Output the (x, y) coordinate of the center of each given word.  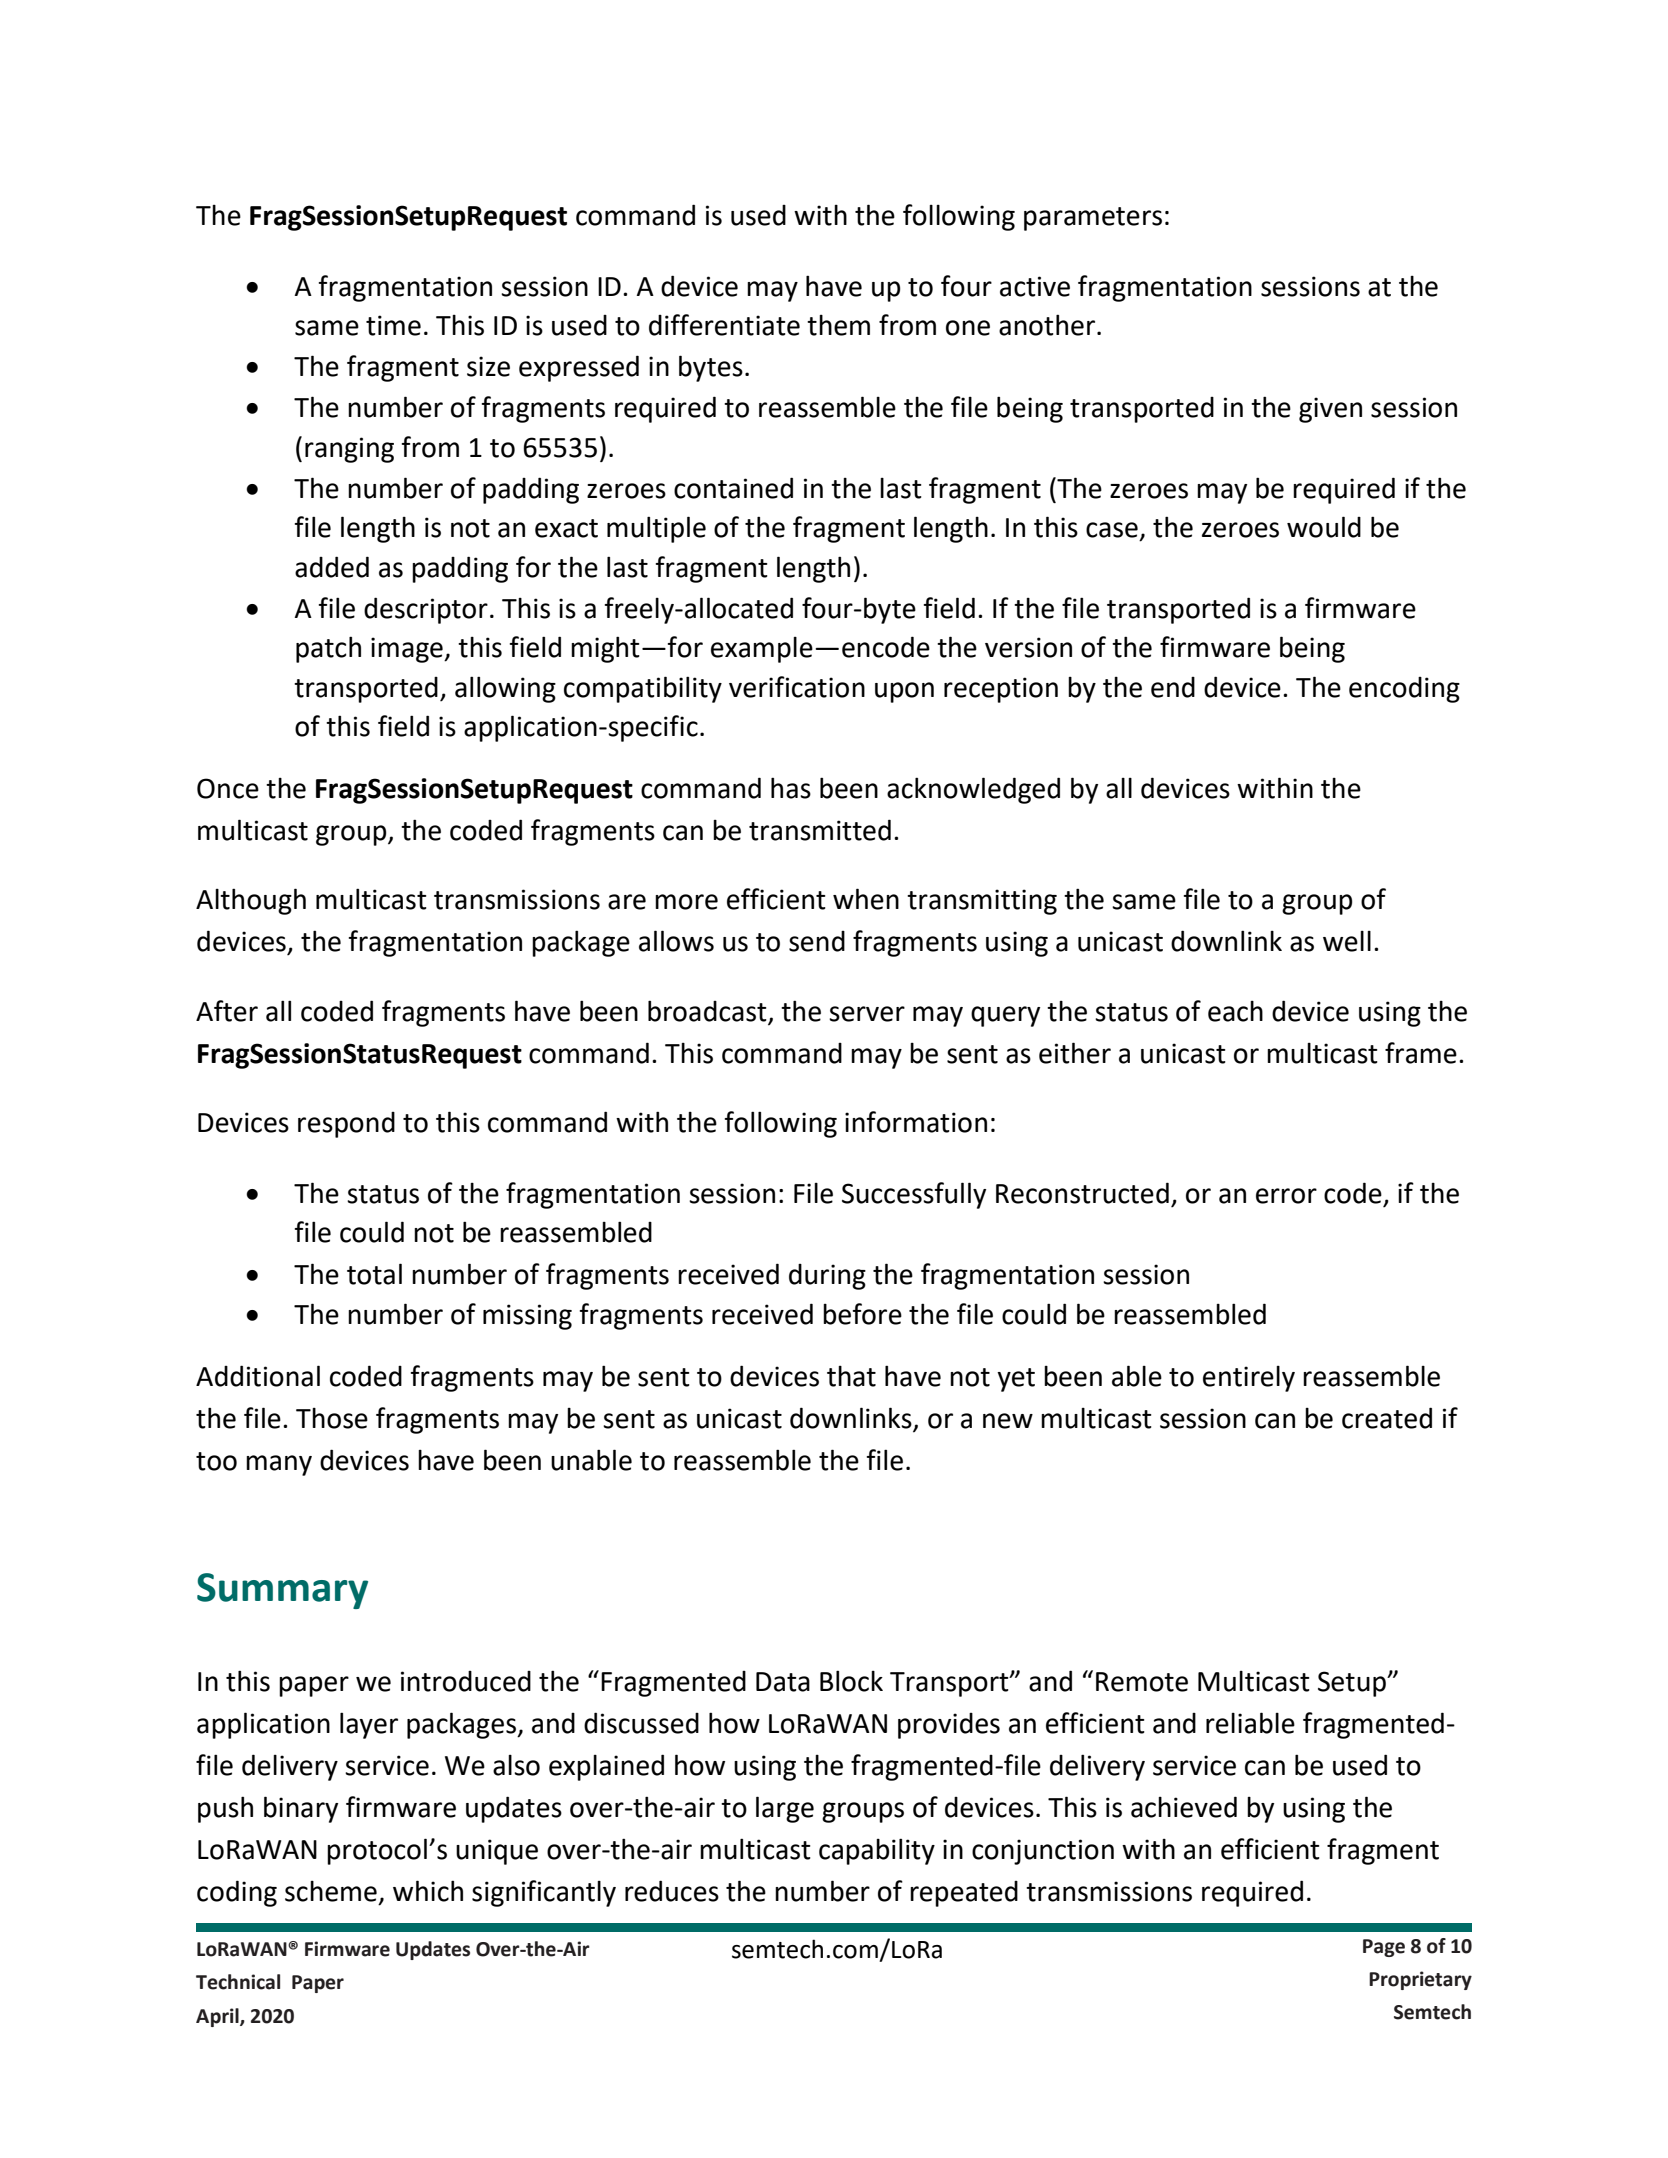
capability (877, 1851)
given (1330, 410)
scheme (331, 1891)
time (393, 325)
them (838, 325)
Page (1384, 1948)
